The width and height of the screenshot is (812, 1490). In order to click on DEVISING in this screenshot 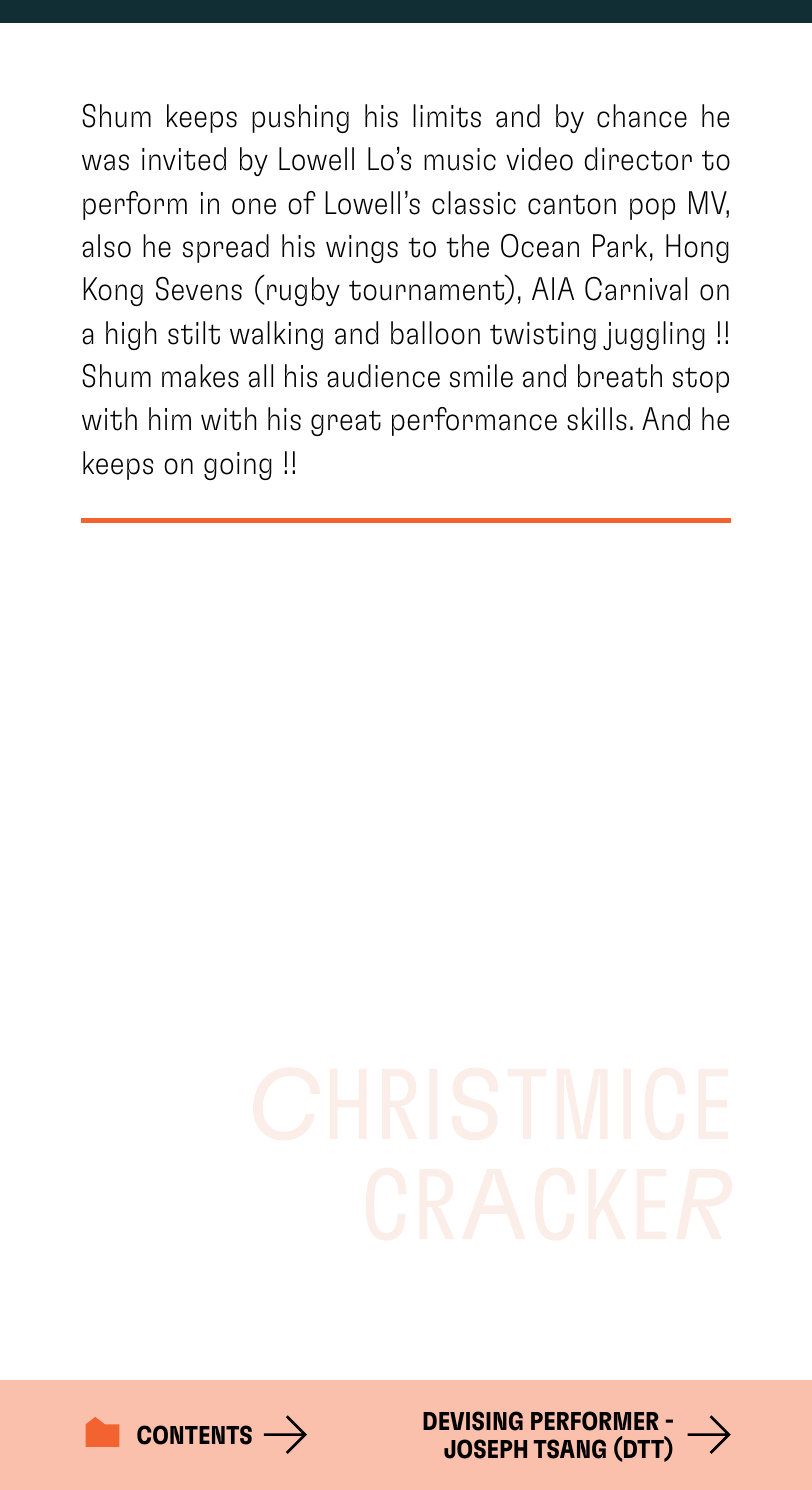, I will do `click(473, 1421)`.
